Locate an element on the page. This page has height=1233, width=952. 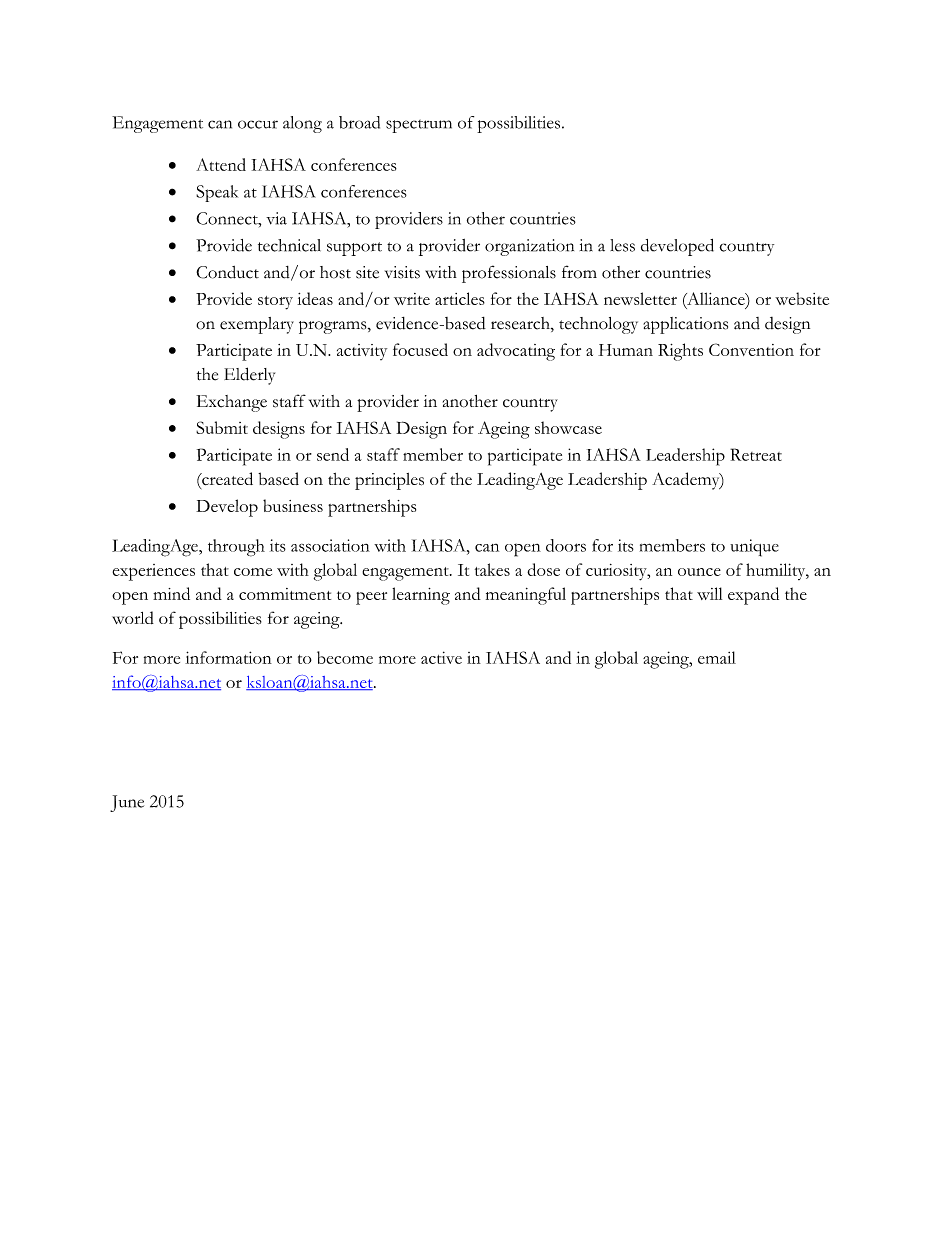
Attend is located at coordinates (221, 164).
